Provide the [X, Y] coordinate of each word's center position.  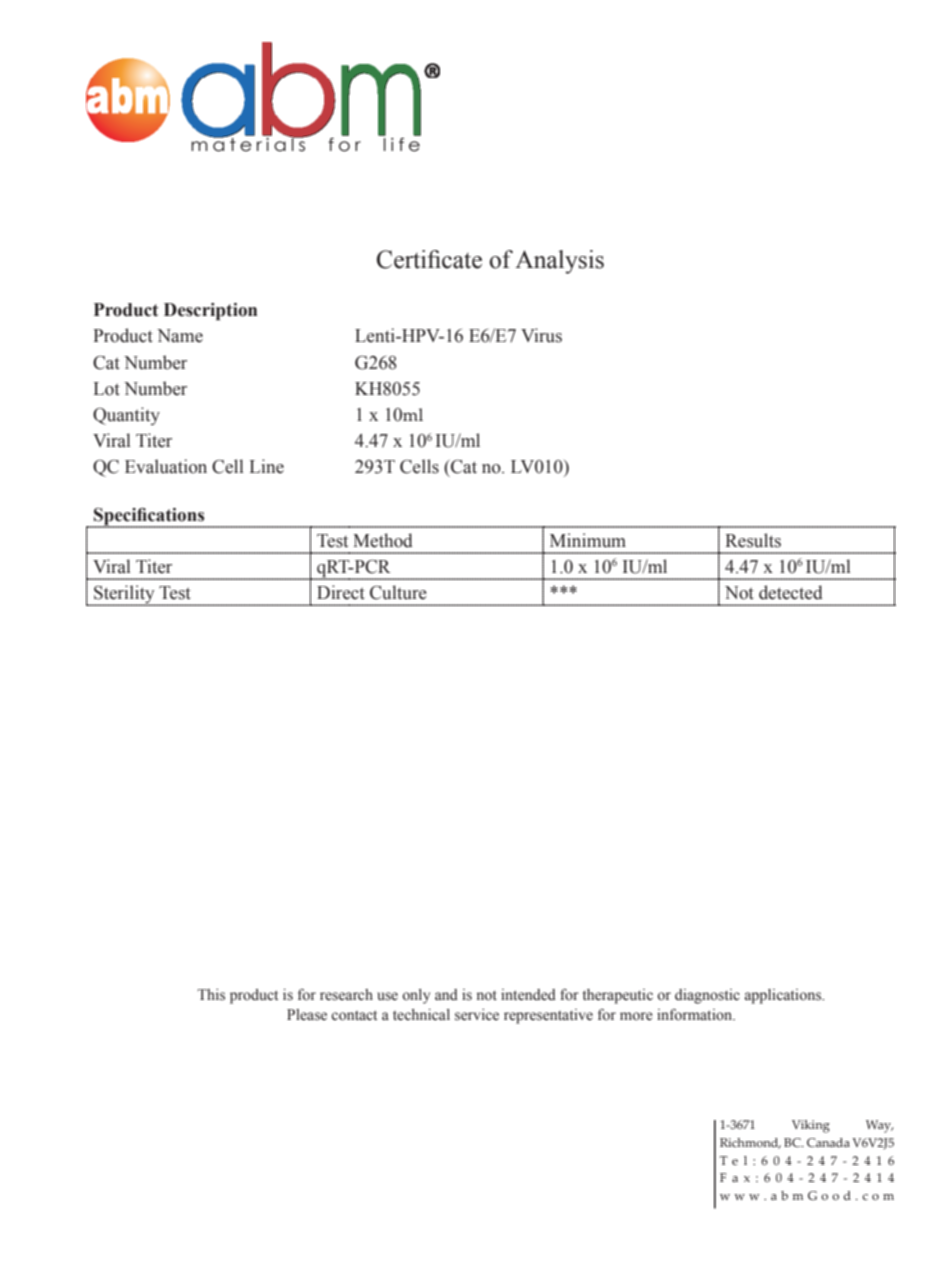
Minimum [588, 540]
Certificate [429, 259]
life [401, 143]
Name [180, 336]
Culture [398, 592]
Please [307, 1015]
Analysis [559, 262]
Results [753, 540]
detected [791, 592]
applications [784, 996]
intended [528, 995]
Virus [541, 335]
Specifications [149, 517]
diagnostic [707, 996]
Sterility [124, 595]
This [211, 995]
